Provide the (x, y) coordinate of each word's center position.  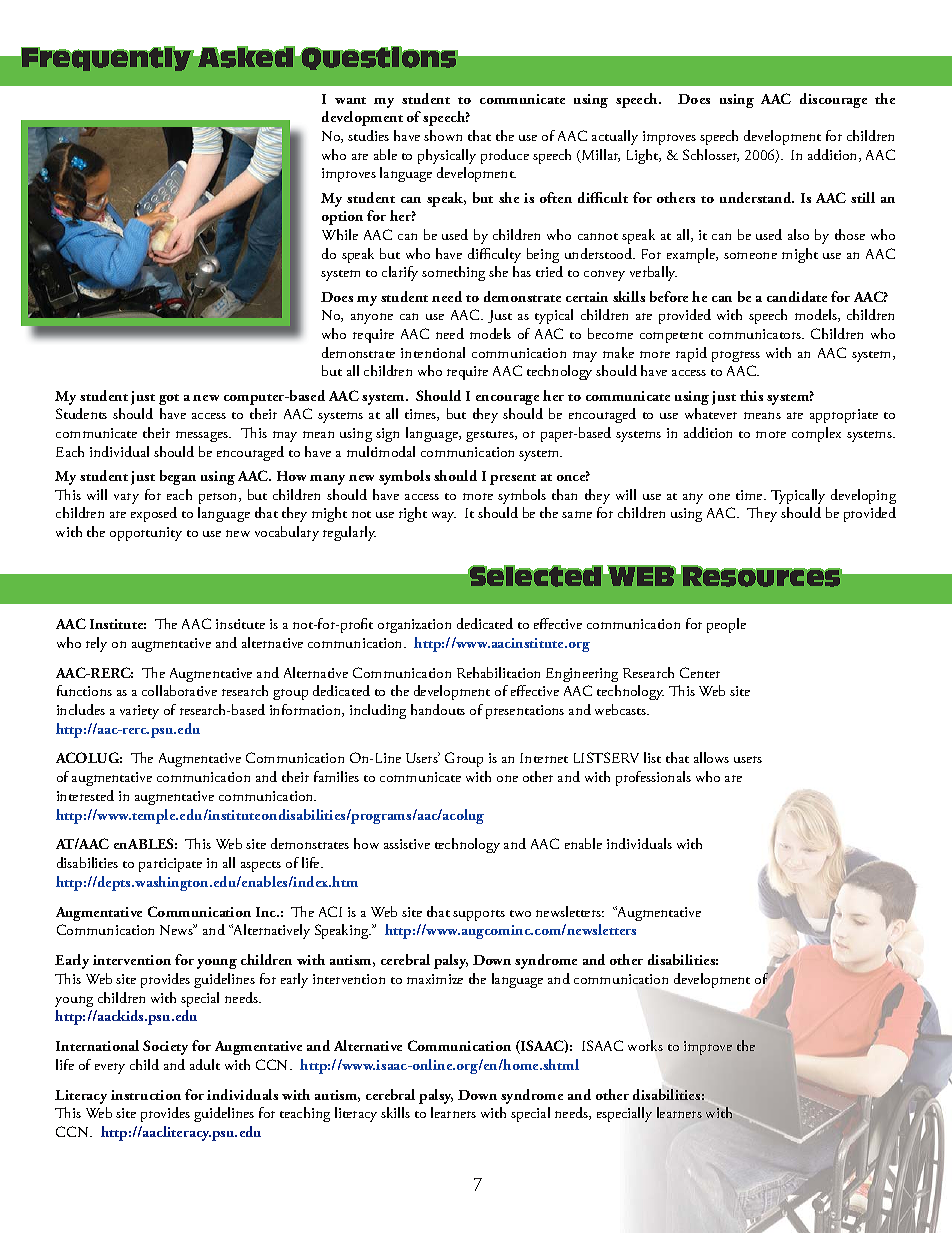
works (645, 1045)
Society (165, 1047)
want (350, 100)
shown (443, 135)
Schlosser (711, 155)
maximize (435, 979)
